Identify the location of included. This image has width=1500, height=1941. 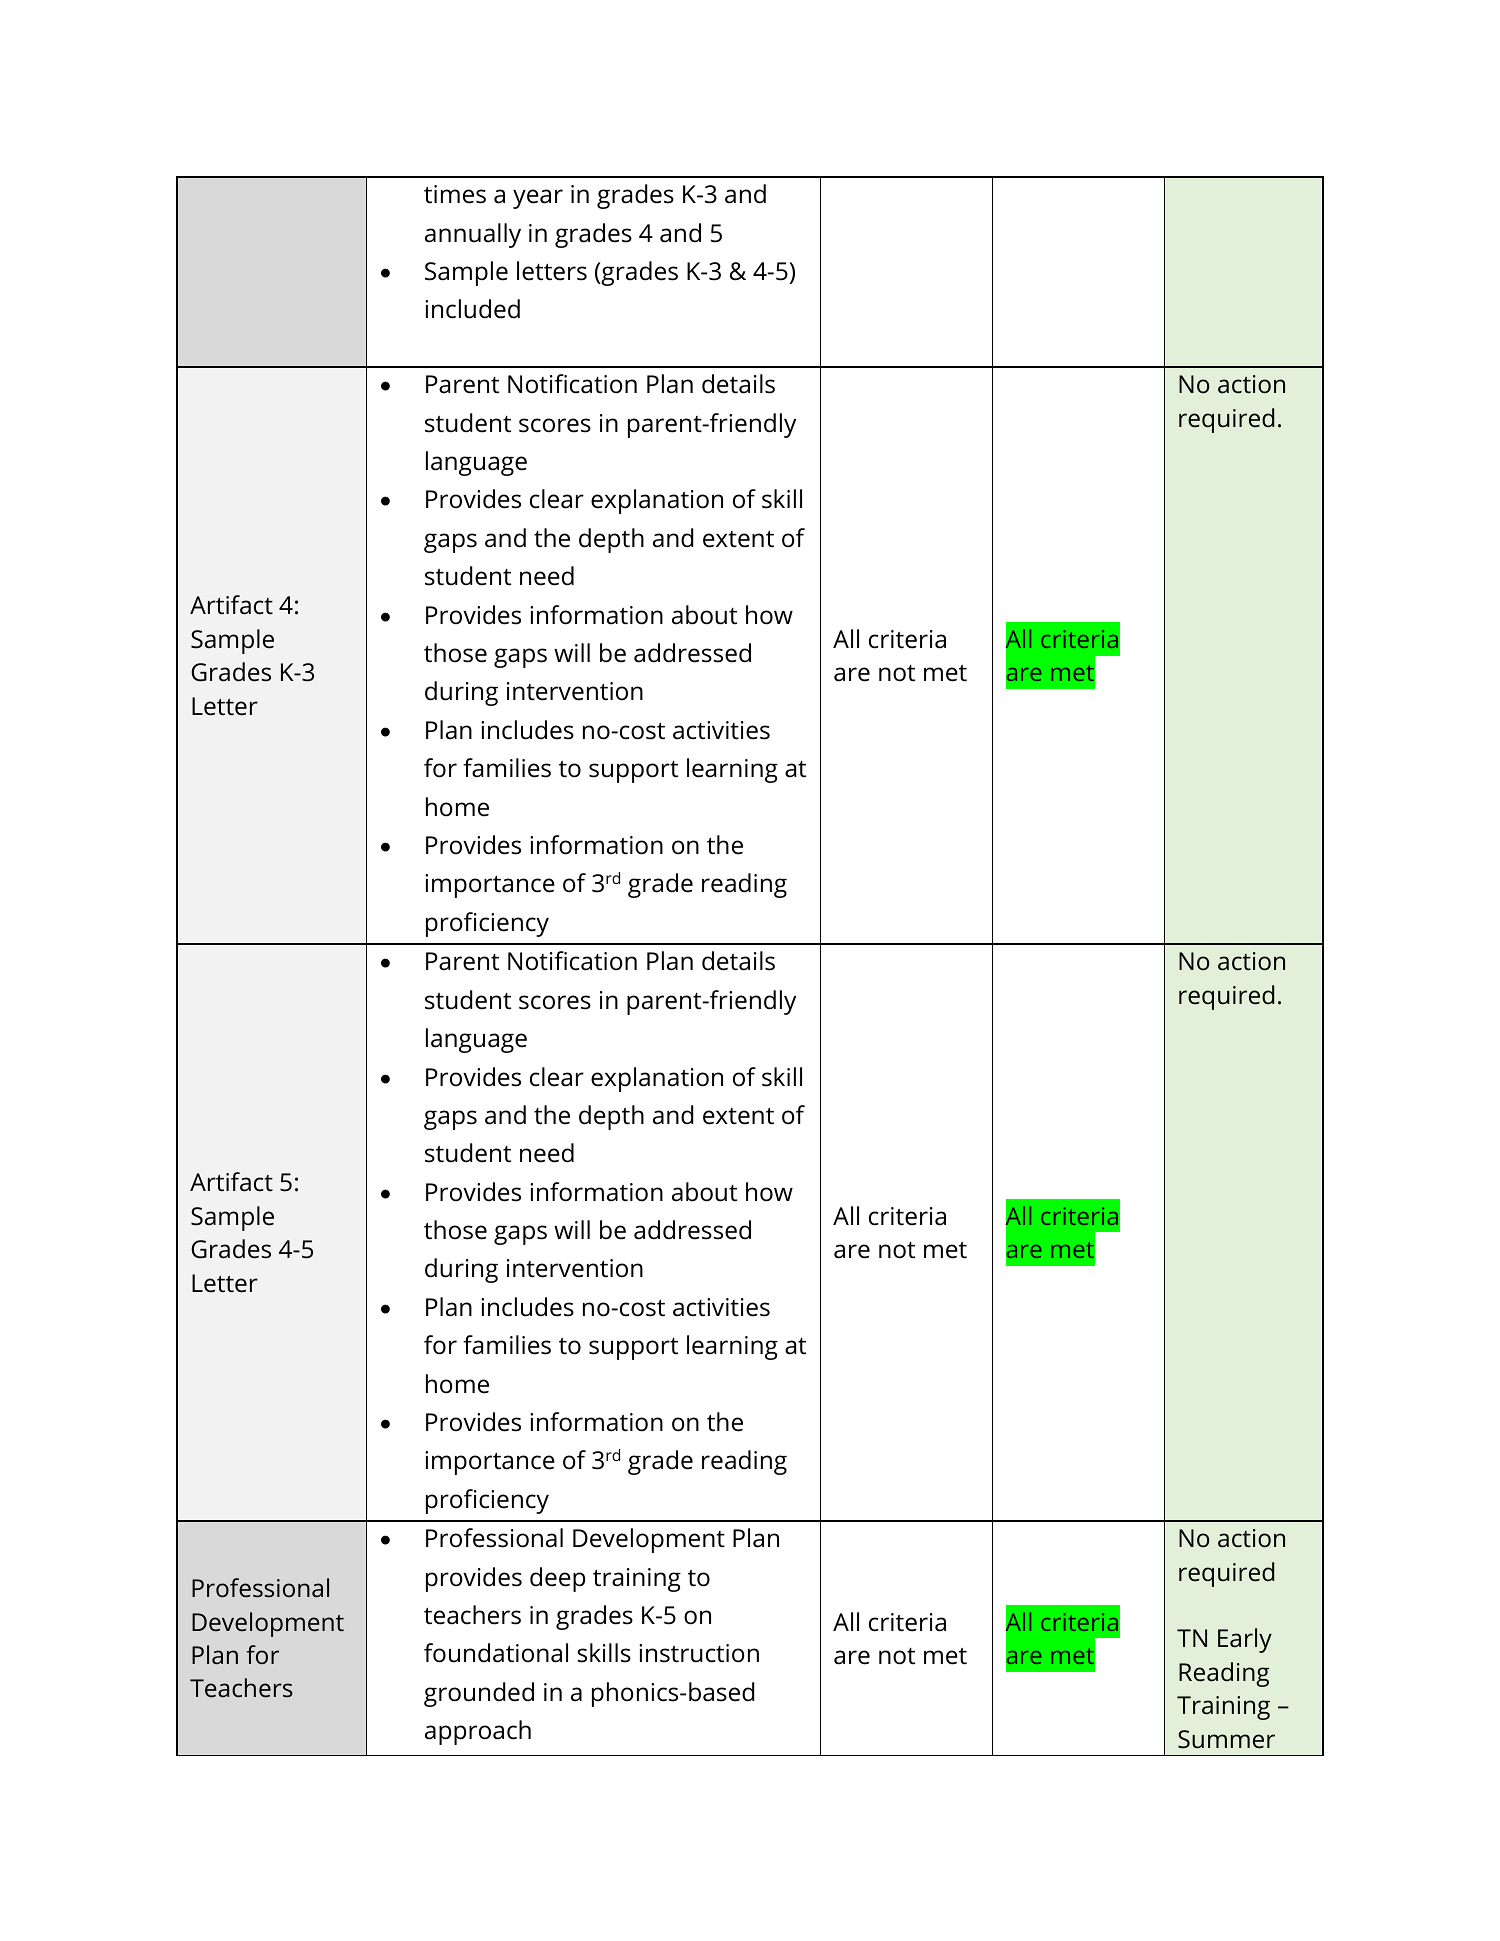
(472, 309).
